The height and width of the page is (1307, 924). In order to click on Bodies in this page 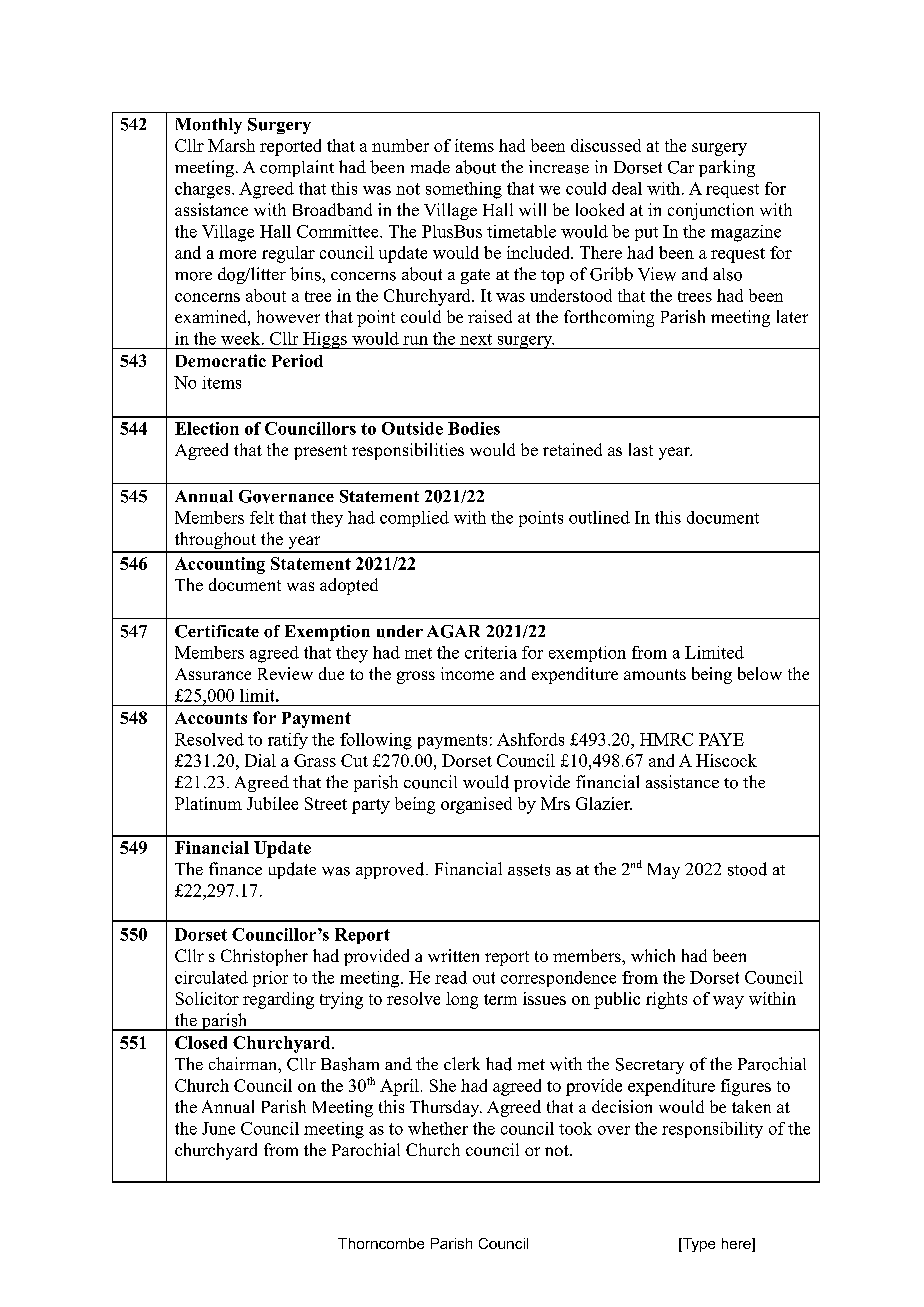, I will do `click(474, 428)`.
